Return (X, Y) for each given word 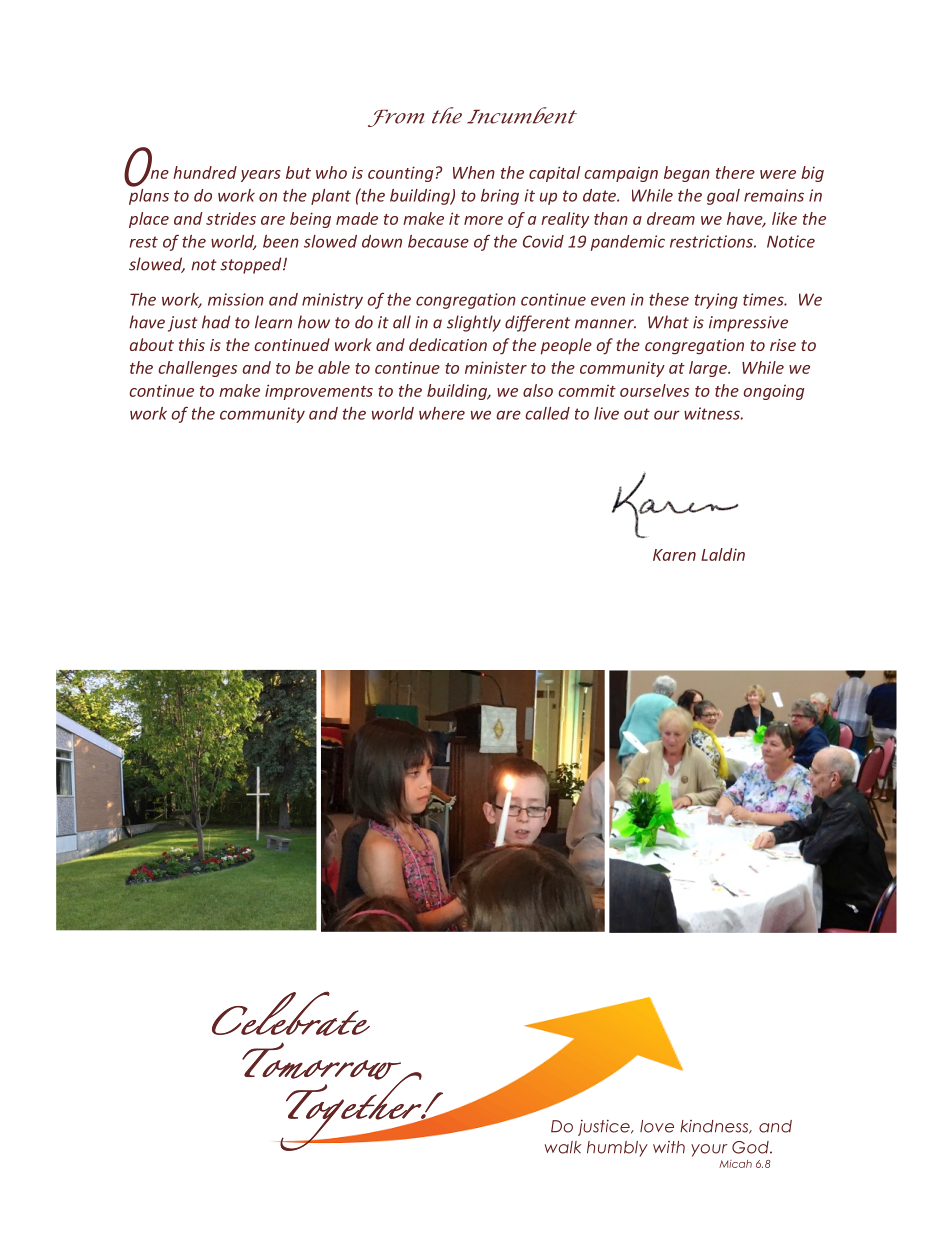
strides (231, 218)
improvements (319, 392)
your (709, 1150)
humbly (617, 1149)
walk (563, 1147)
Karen (674, 555)
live (606, 413)
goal (723, 197)
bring (500, 197)
